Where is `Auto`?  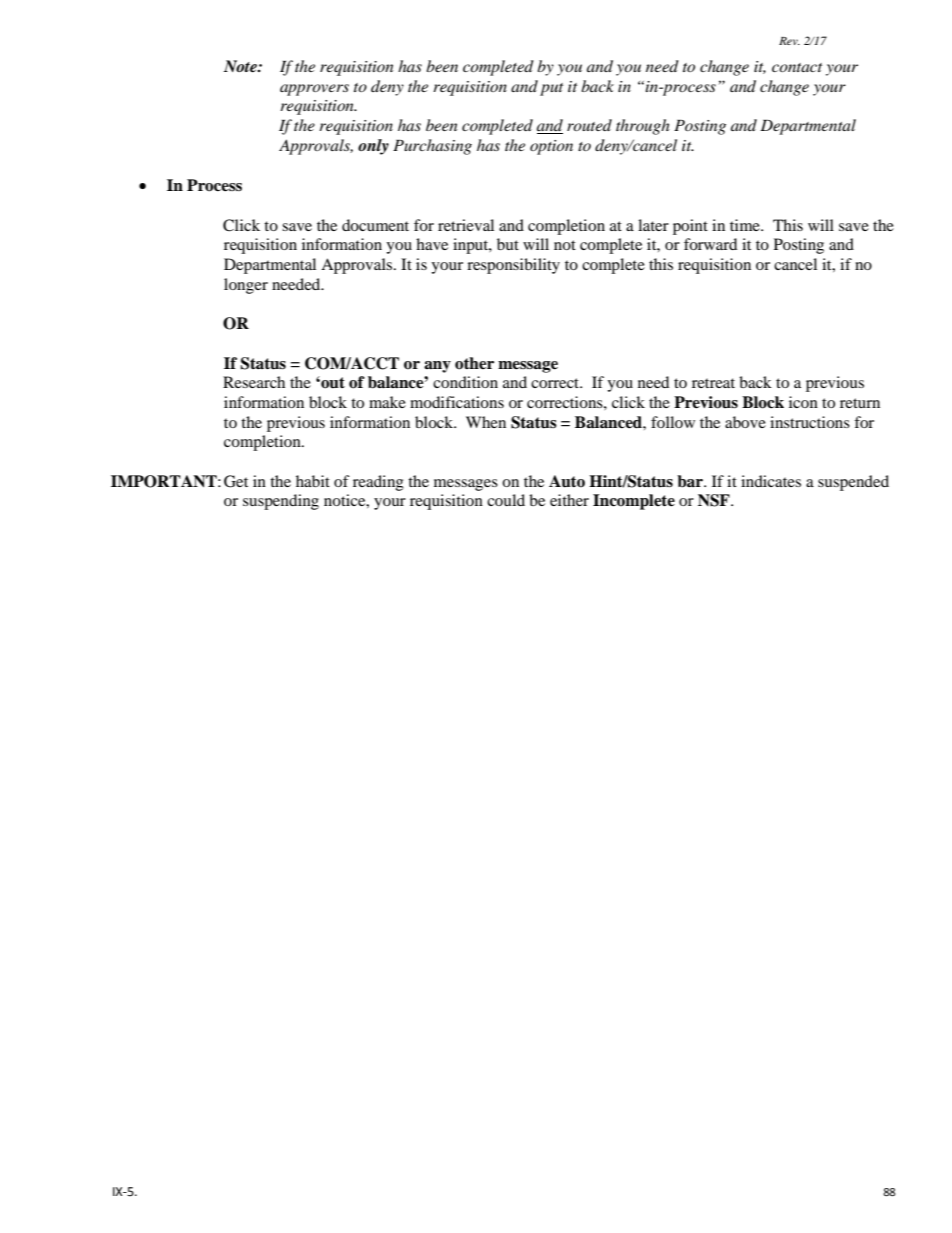 Auto is located at coordinates (567, 481).
